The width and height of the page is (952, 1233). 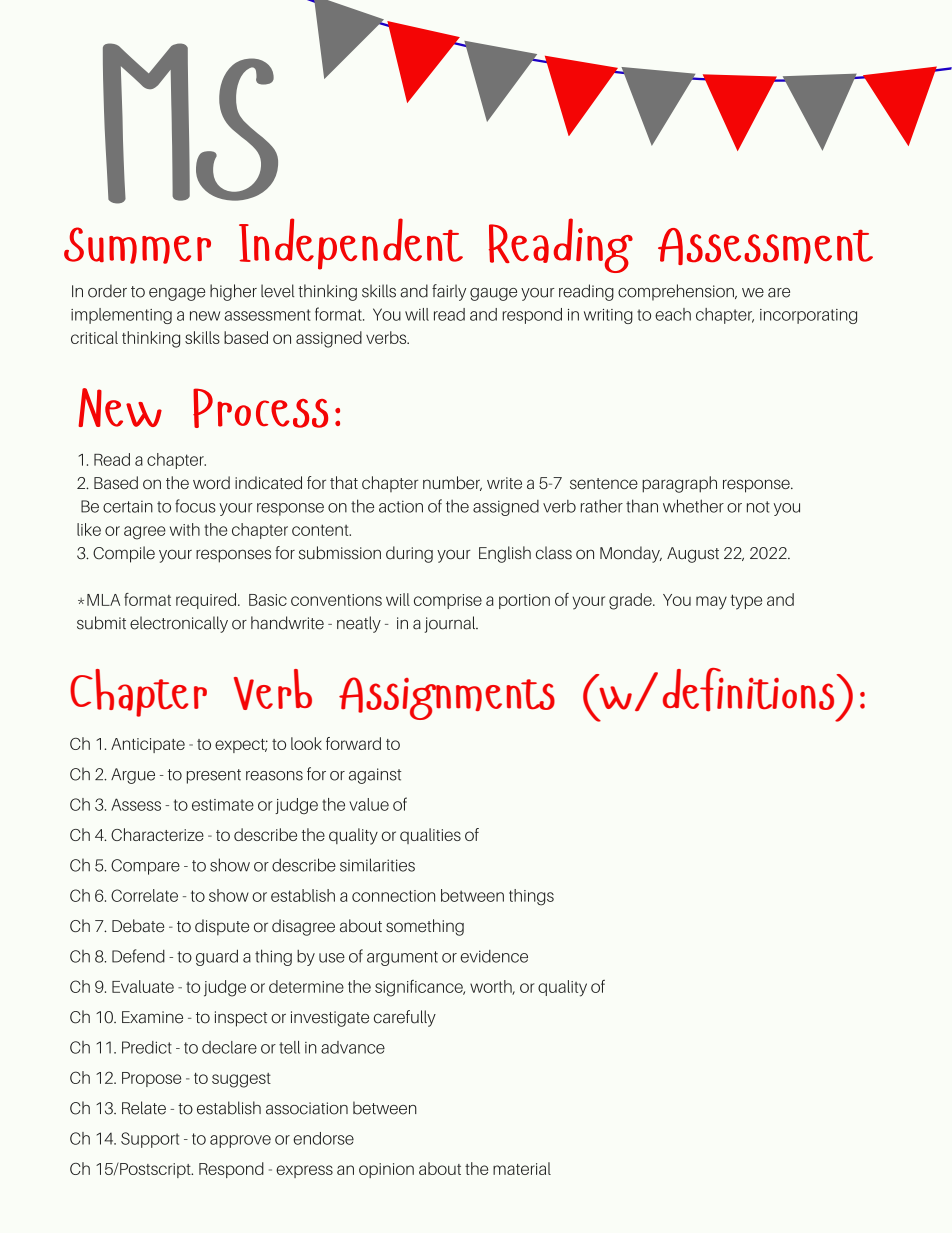 What do you see at coordinates (185, 529) in the page?
I see `with` at bounding box center [185, 529].
